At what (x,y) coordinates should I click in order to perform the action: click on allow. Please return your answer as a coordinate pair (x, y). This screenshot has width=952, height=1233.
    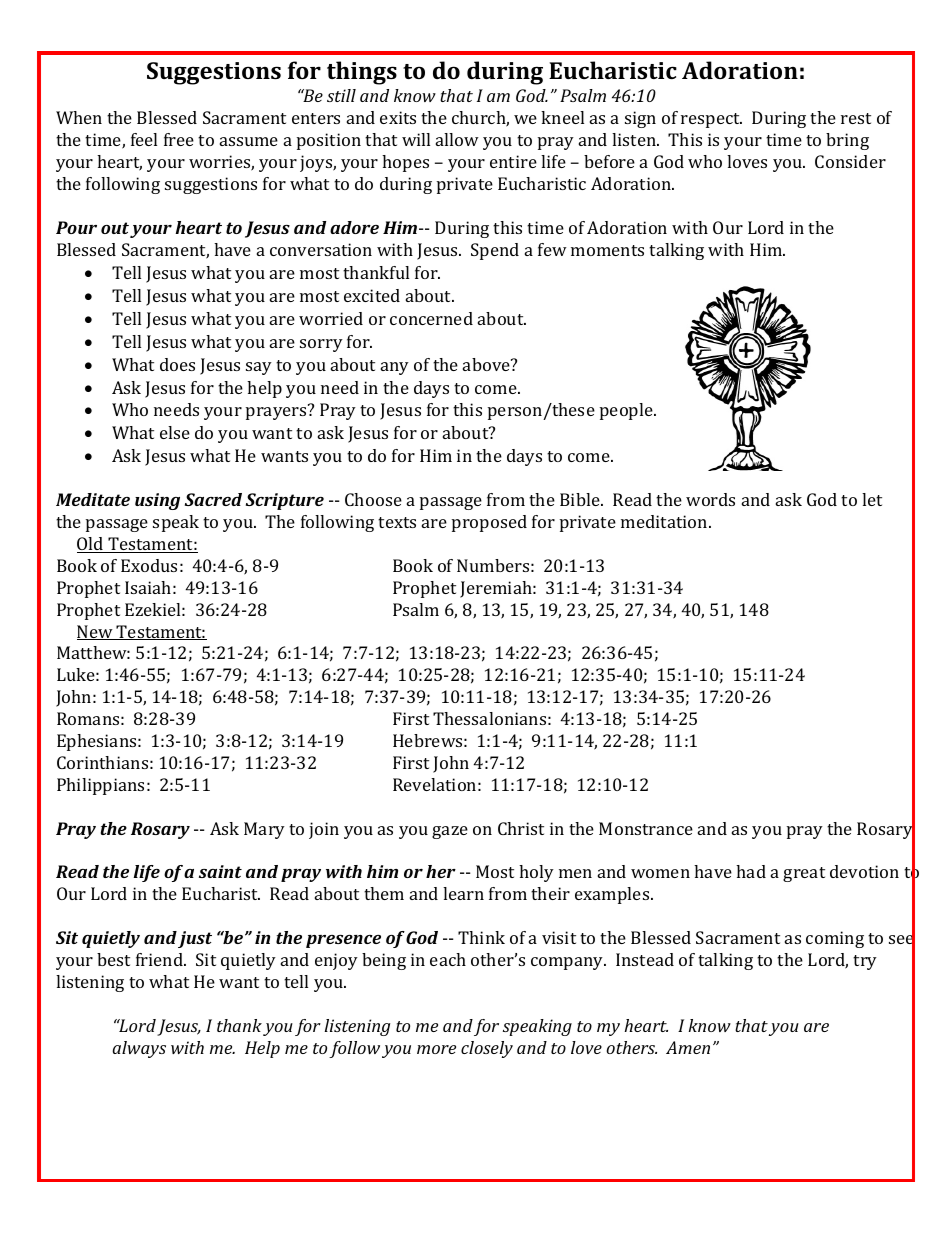
    Looking at the image, I should click on (457, 139).
